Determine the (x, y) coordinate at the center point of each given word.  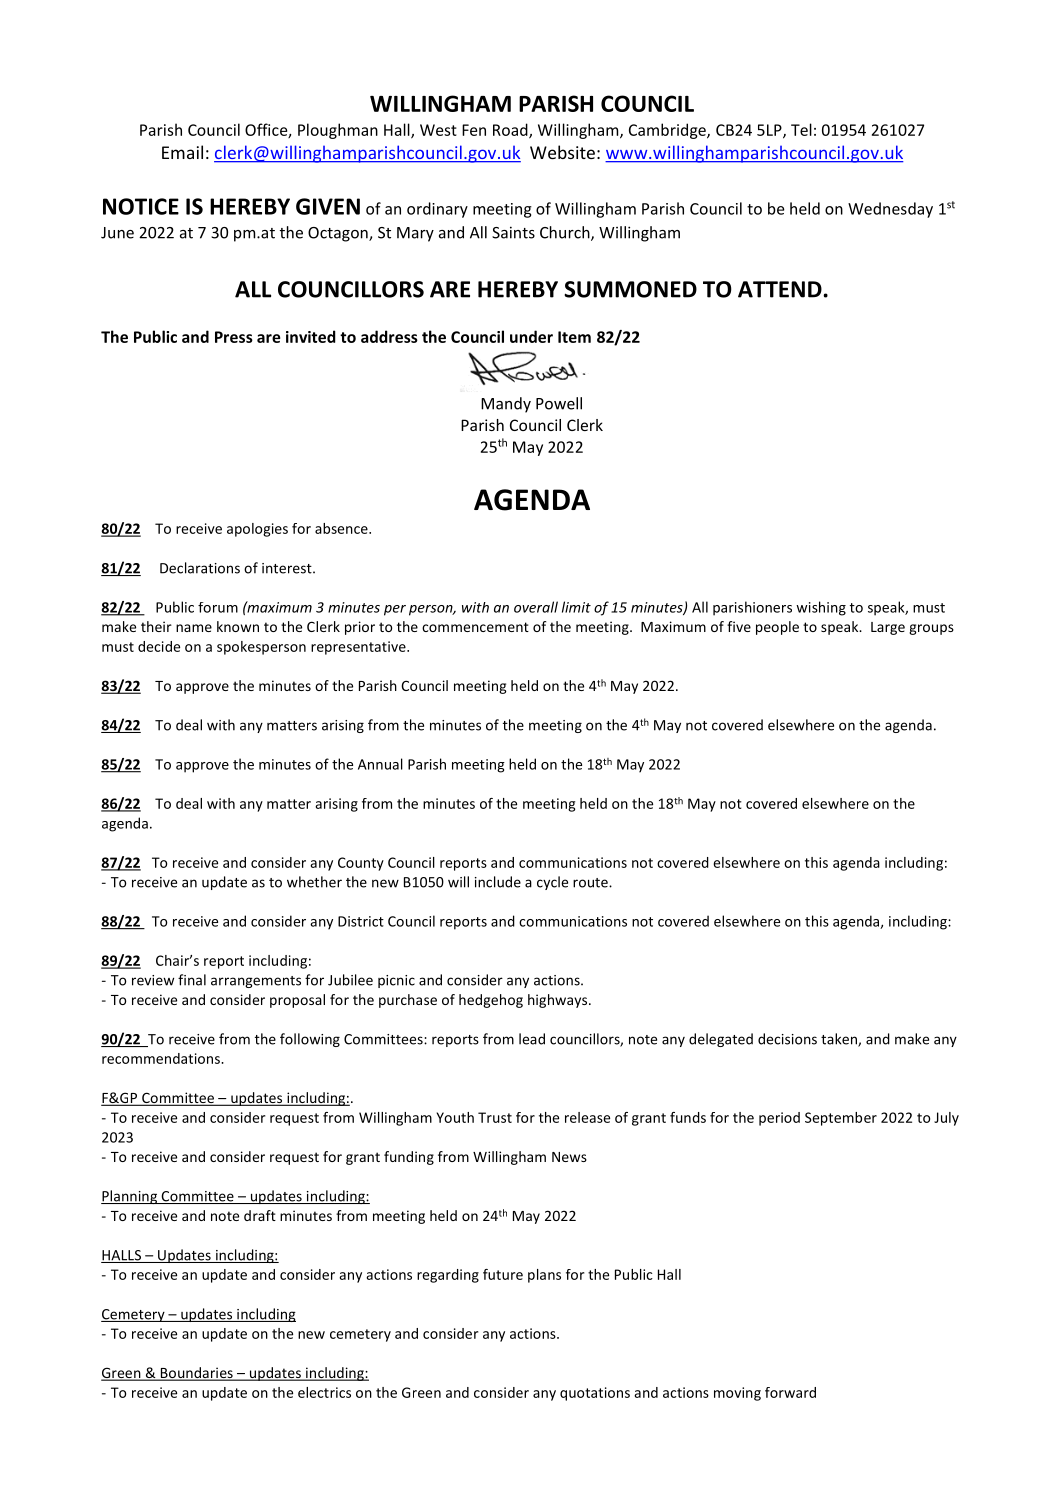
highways (559, 1001)
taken (840, 1040)
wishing (821, 608)
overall (536, 607)
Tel (801, 129)
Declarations (200, 568)
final (192, 980)
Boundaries (196, 1374)
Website (562, 152)
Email (182, 152)
